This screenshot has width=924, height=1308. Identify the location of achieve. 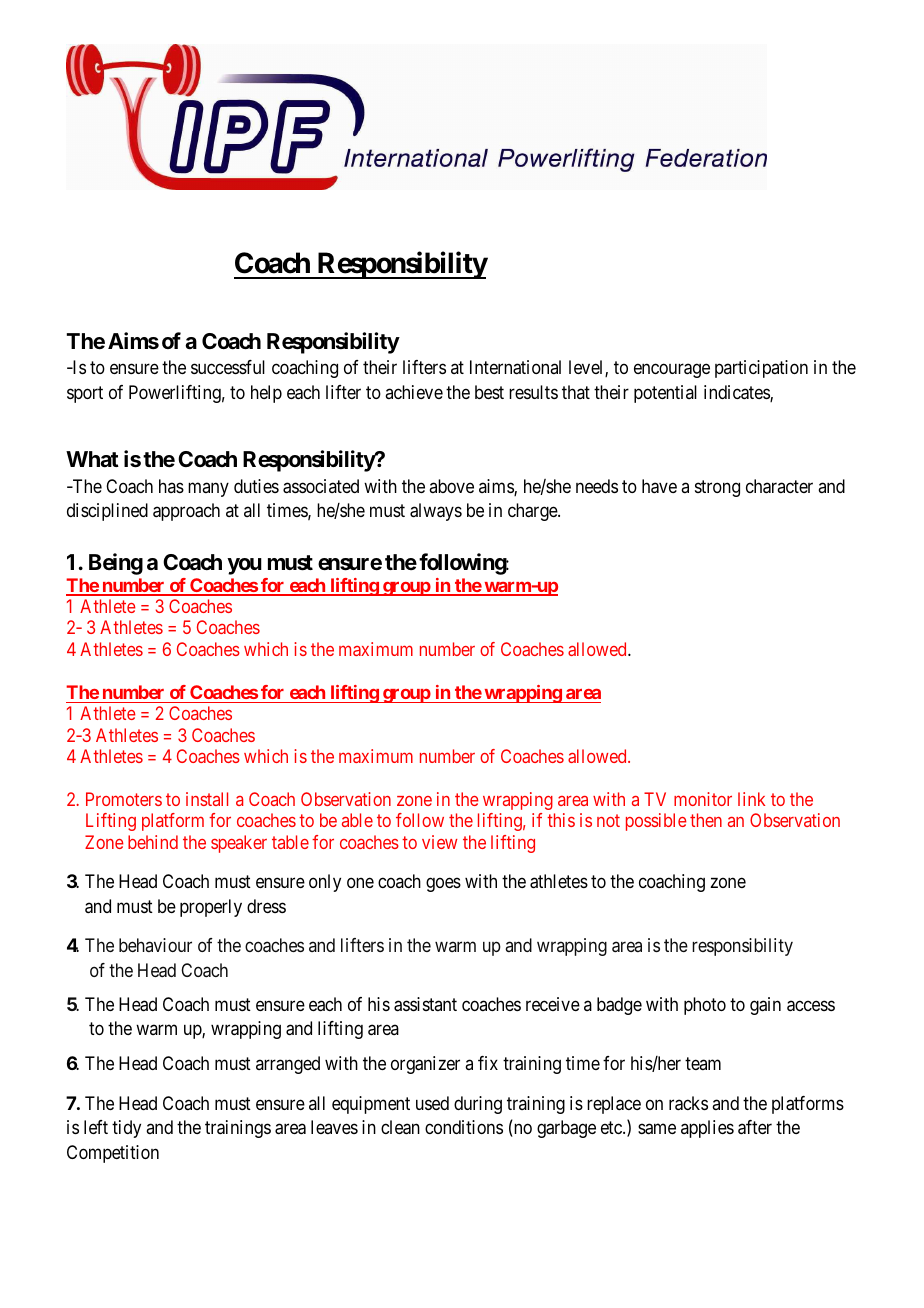
(414, 392).
